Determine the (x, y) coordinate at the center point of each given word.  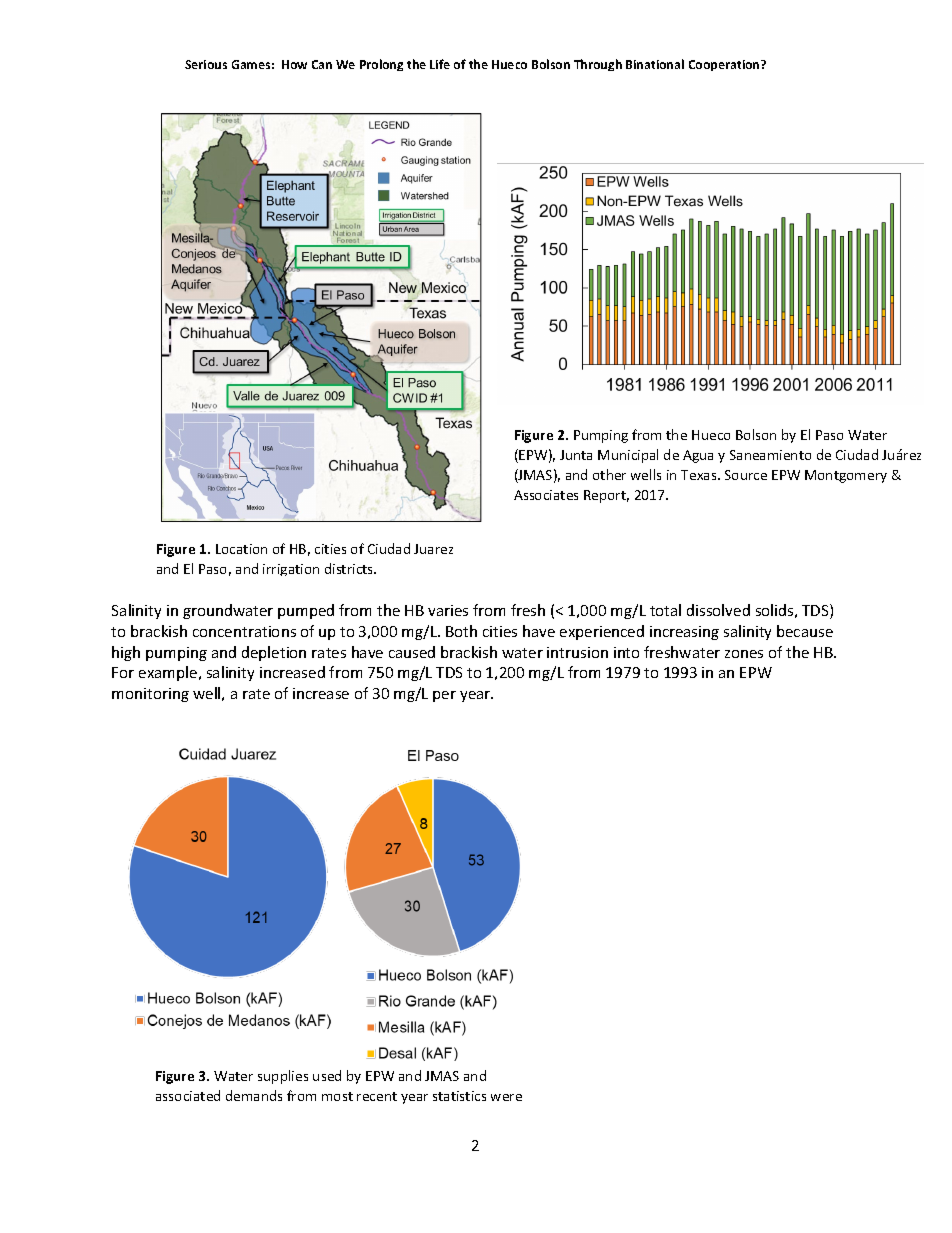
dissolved (718, 610)
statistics (459, 1096)
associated (188, 1095)
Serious (206, 64)
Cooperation (725, 65)
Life (440, 64)
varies (448, 610)
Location (241, 549)
